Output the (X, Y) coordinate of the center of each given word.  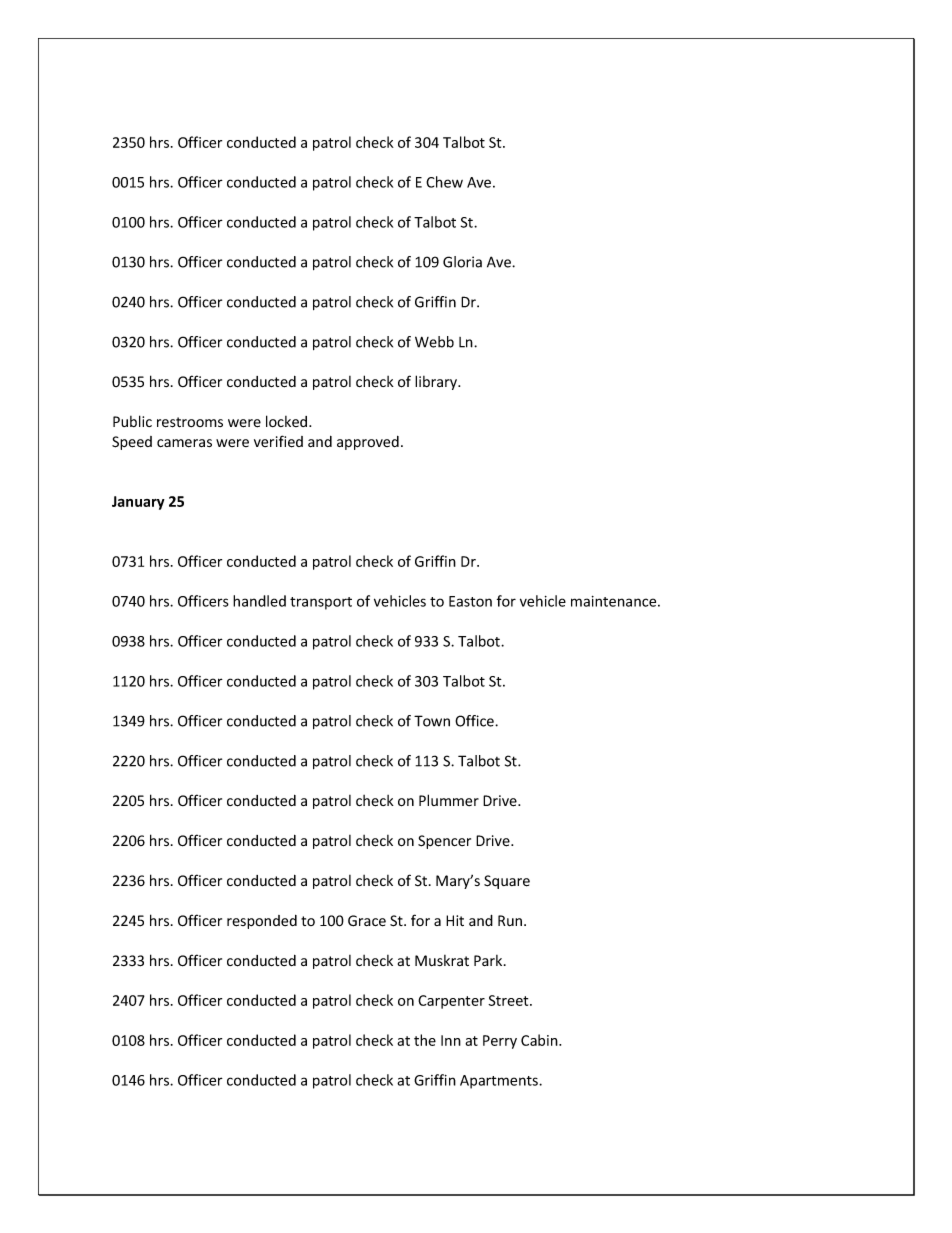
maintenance (615, 601)
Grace (367, 921)
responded (262, 922)
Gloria (462, 262)
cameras (184, 443)
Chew (444, 182)
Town (432, 721)
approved (368, 443)
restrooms (190, 422)
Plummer (449, 800)
